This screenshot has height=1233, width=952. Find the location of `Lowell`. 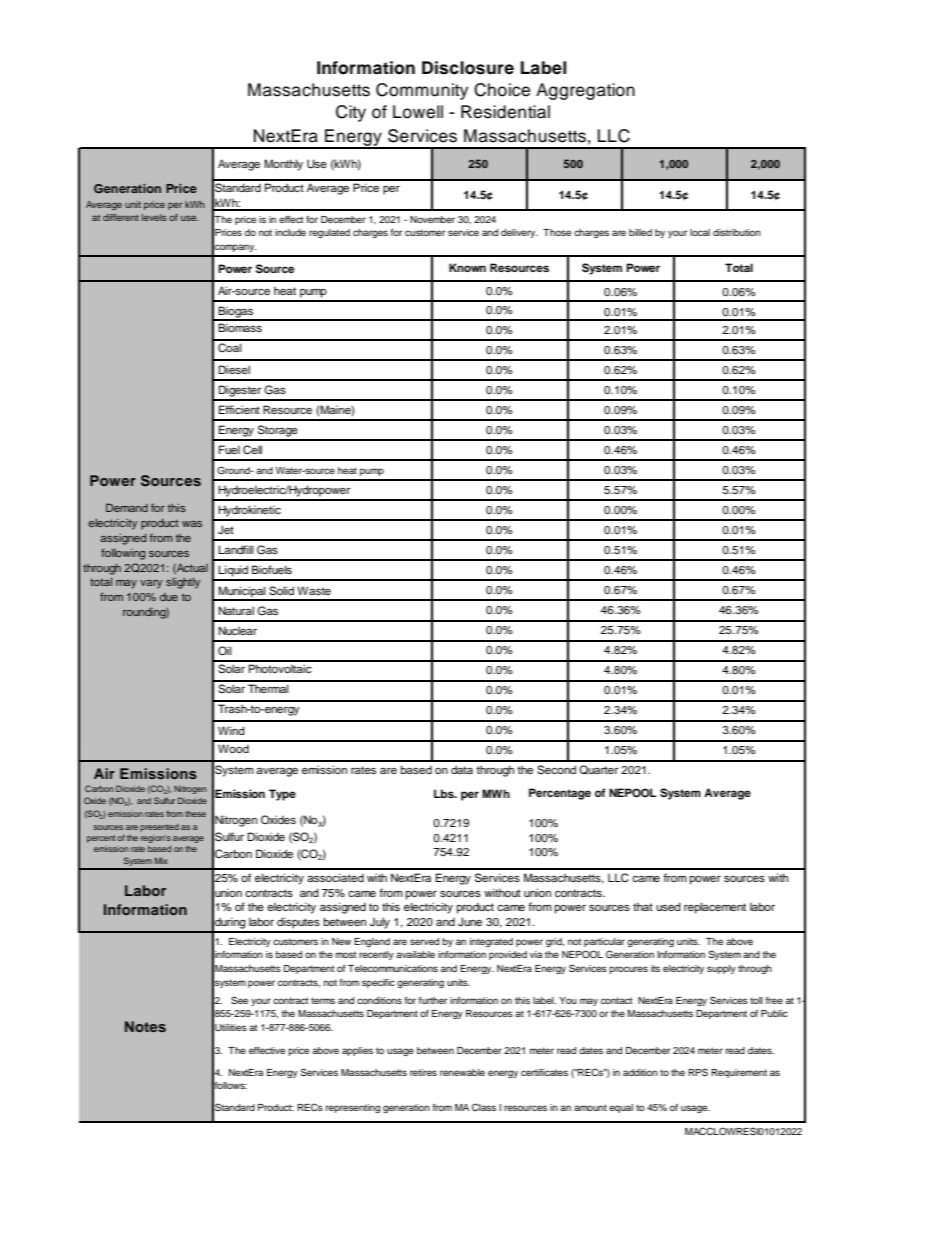

Lowell is located at coordinates (418, 112).
